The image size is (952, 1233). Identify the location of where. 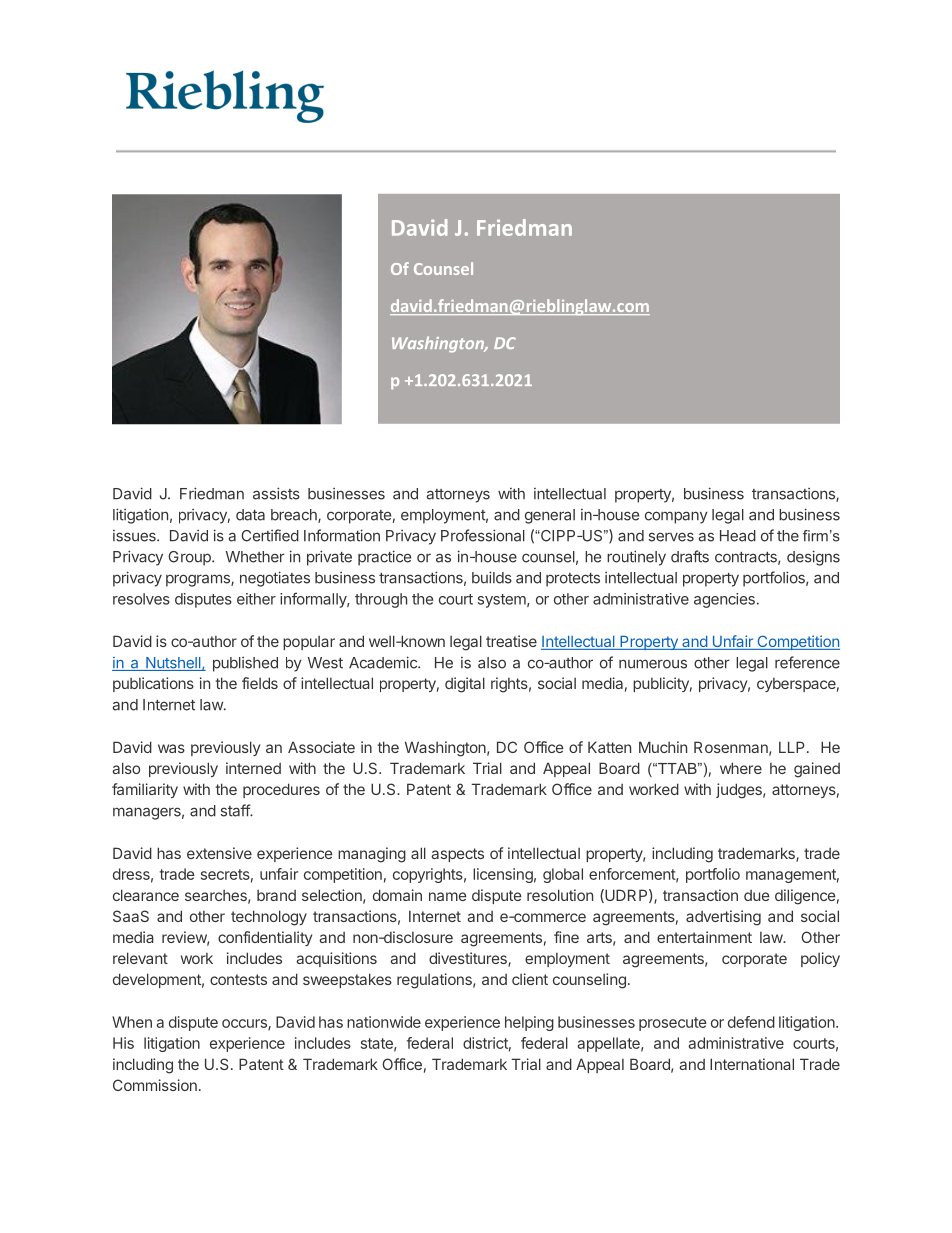
(741, 768).
